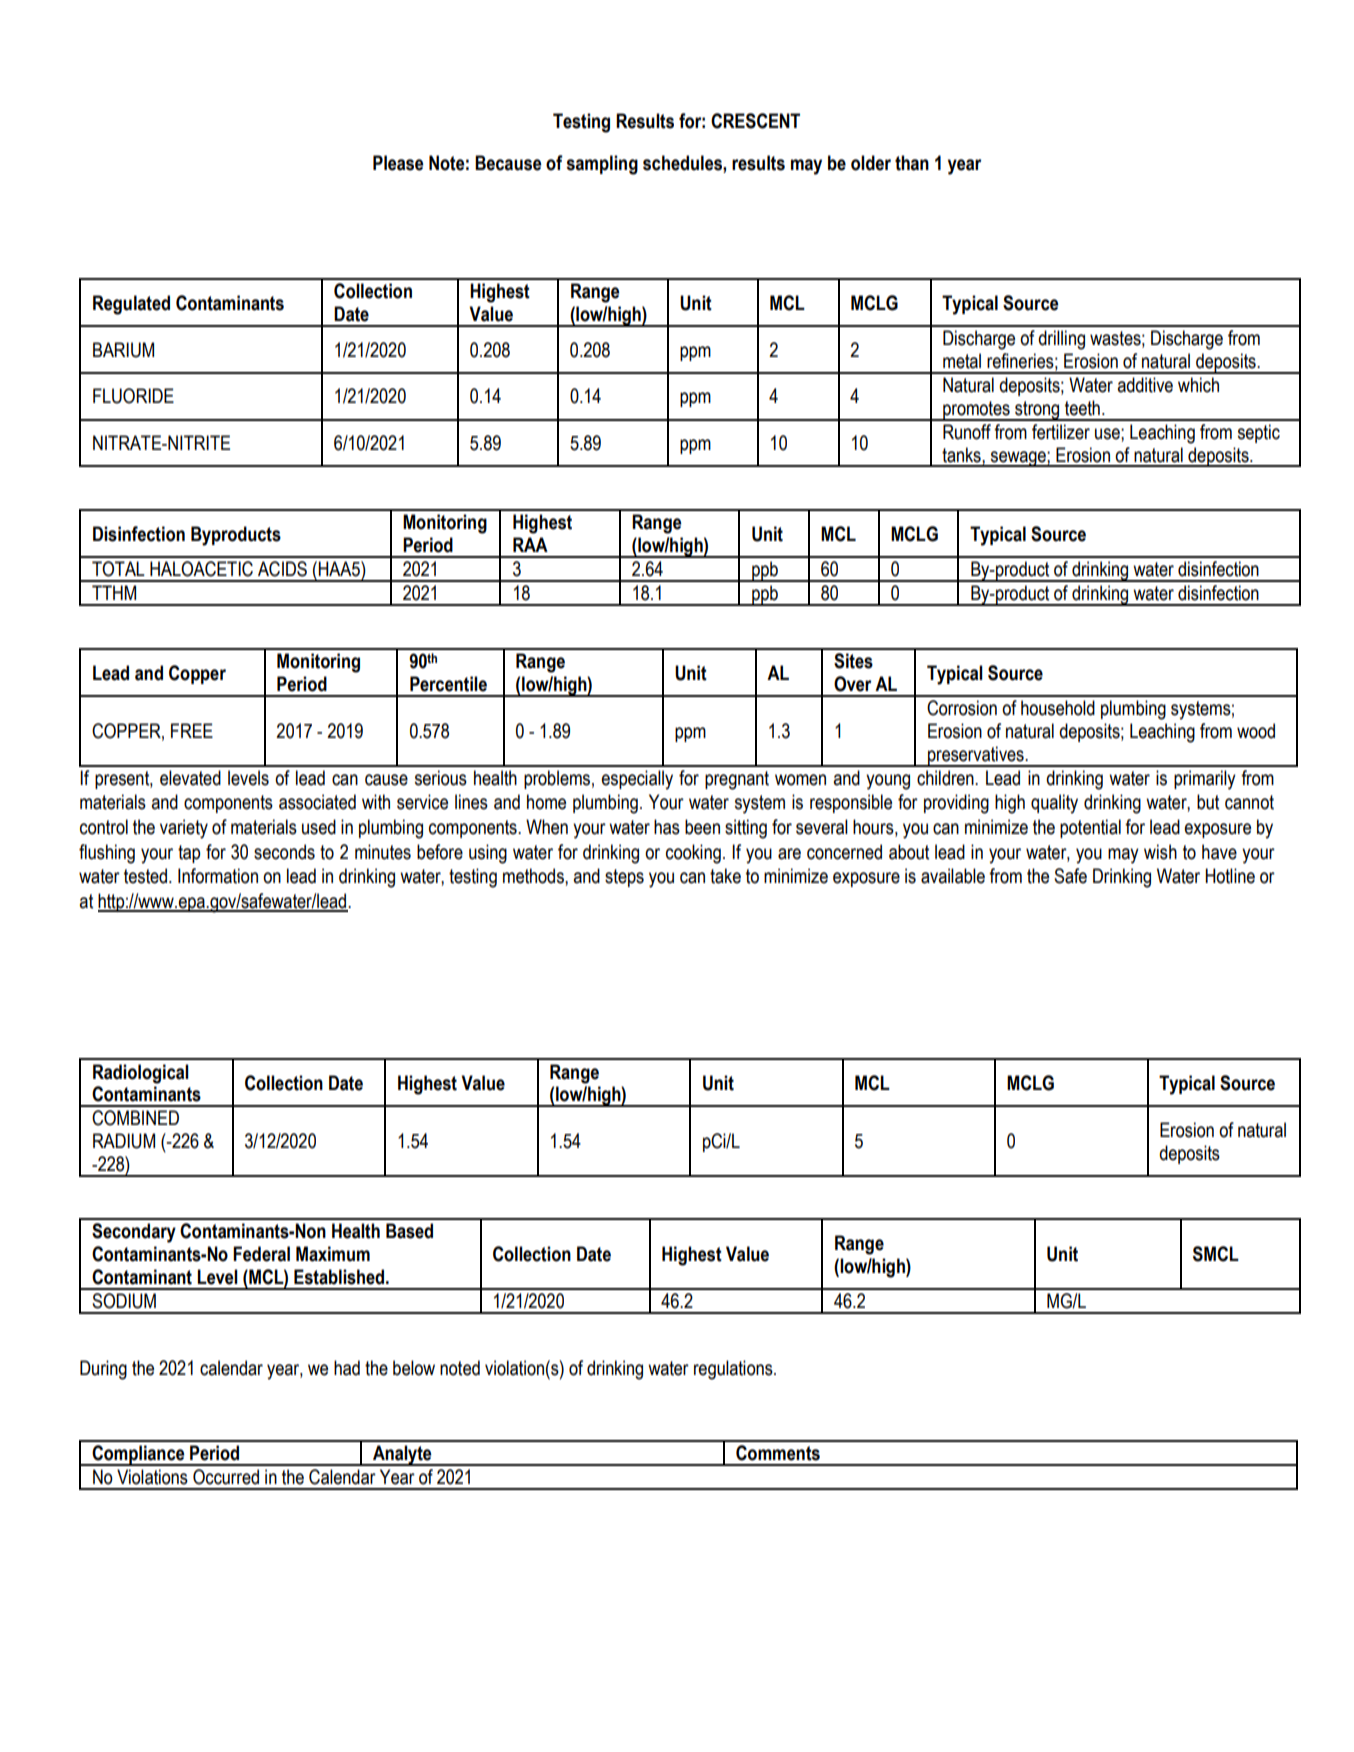 The height and width of the screenshot is (1752, 1354). What do you see at coordinates (138, 1455) in the screenshot?
I see `Compliance` at bounding box center [138, 1455].
